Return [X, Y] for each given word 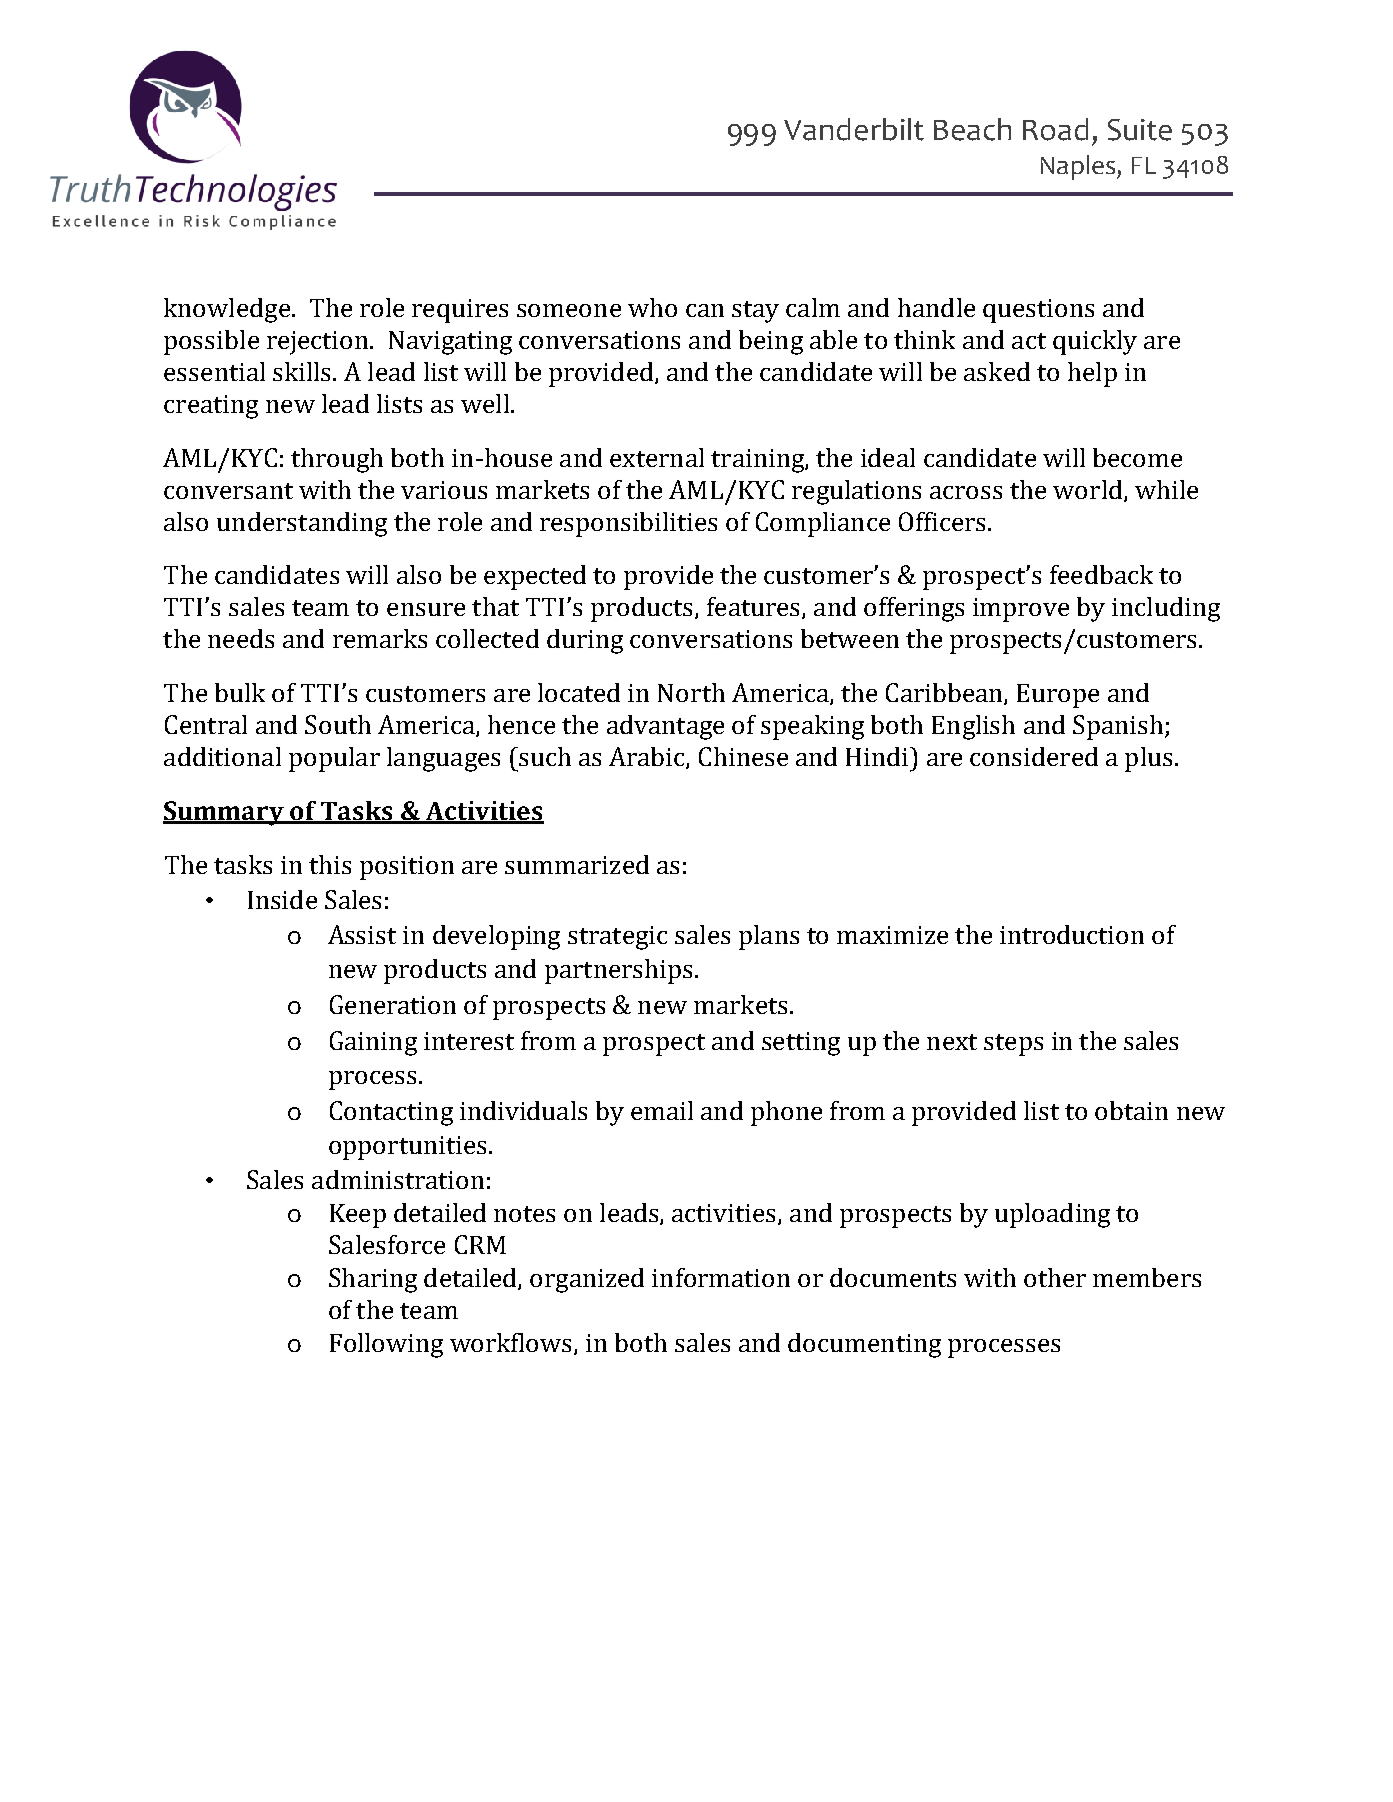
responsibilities [628, 524]
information [721, 1277]
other [1055, 1277]
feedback [1101, 574]
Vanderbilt [854, 129]
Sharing [373, 1280]
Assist [362, 934]
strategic [617, 938]
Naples [1079, 167]
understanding [302, 524]
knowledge [227, 310]
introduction [1072, 934]
